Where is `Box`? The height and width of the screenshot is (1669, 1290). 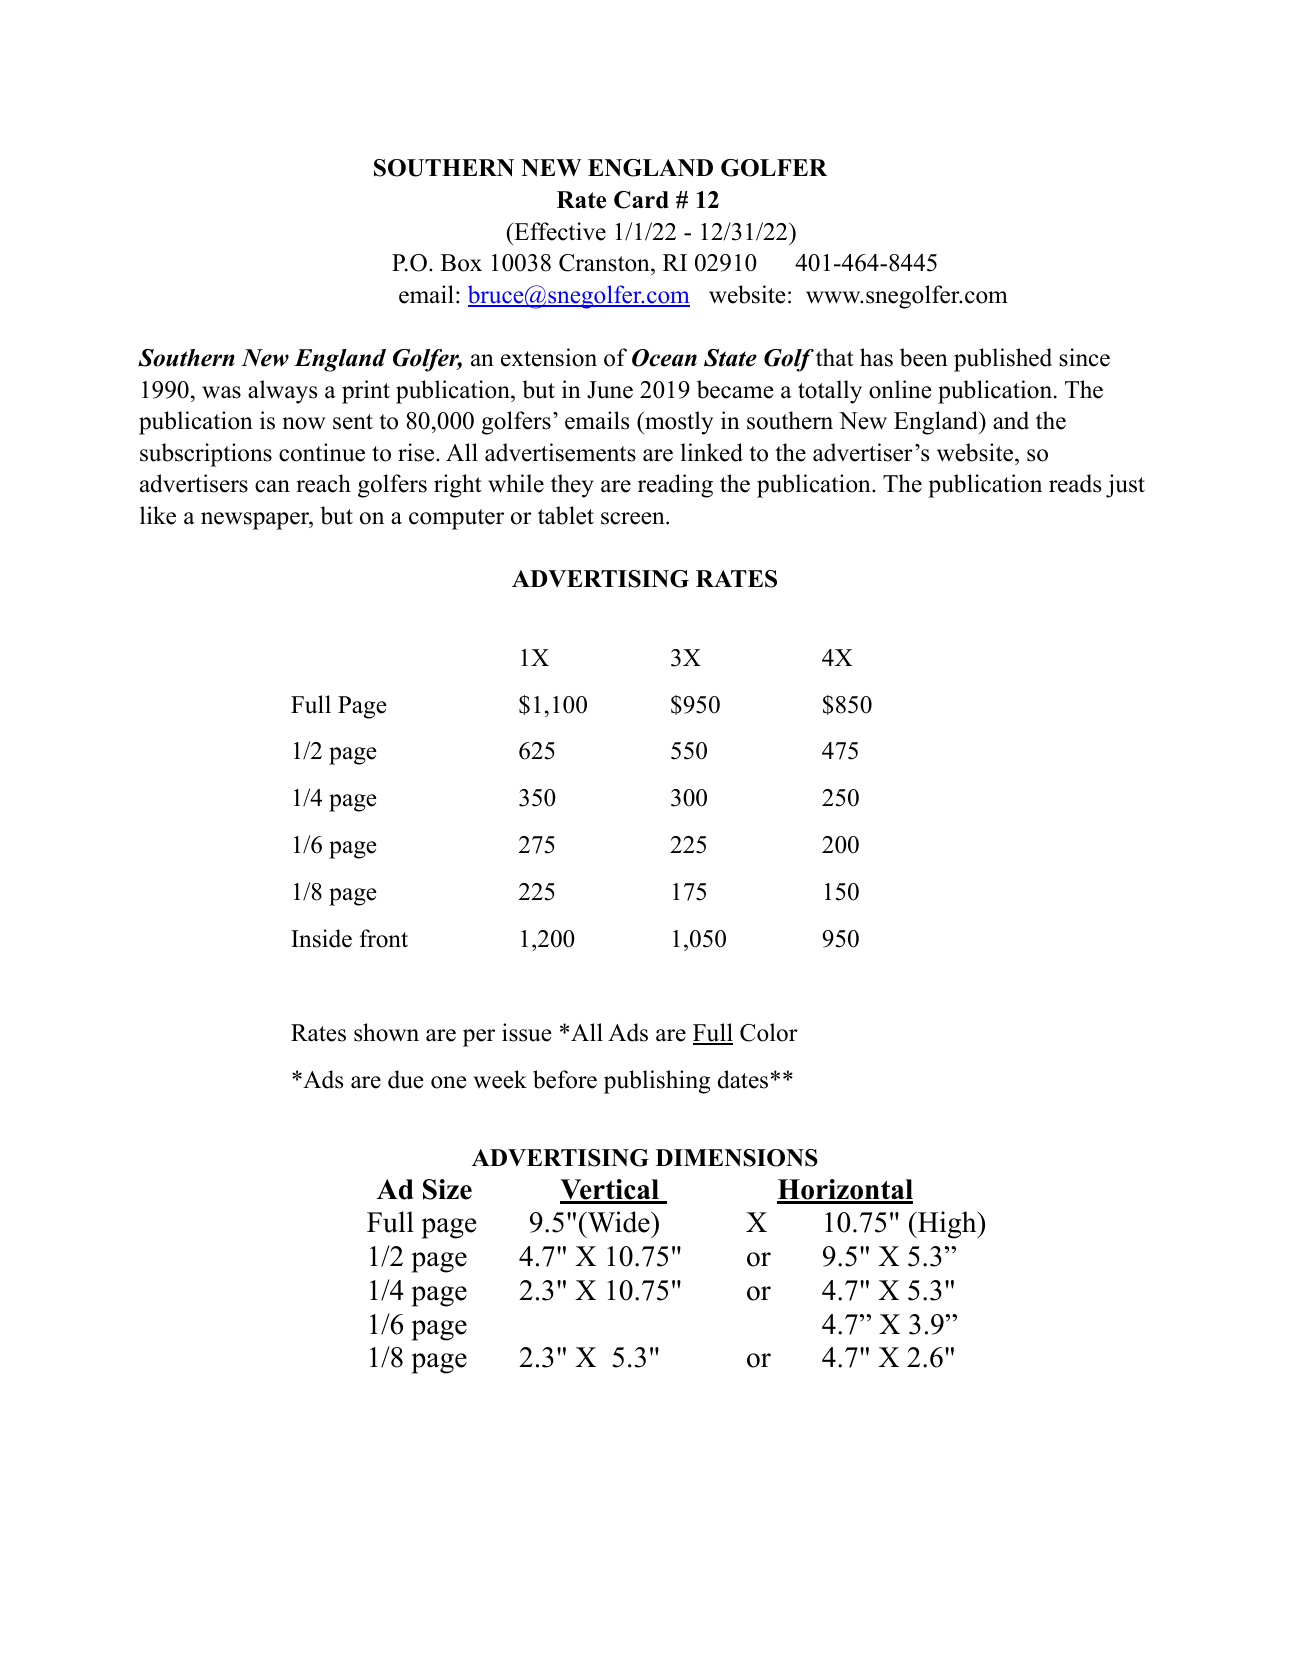 Box is located at coordinates (461, 263).
